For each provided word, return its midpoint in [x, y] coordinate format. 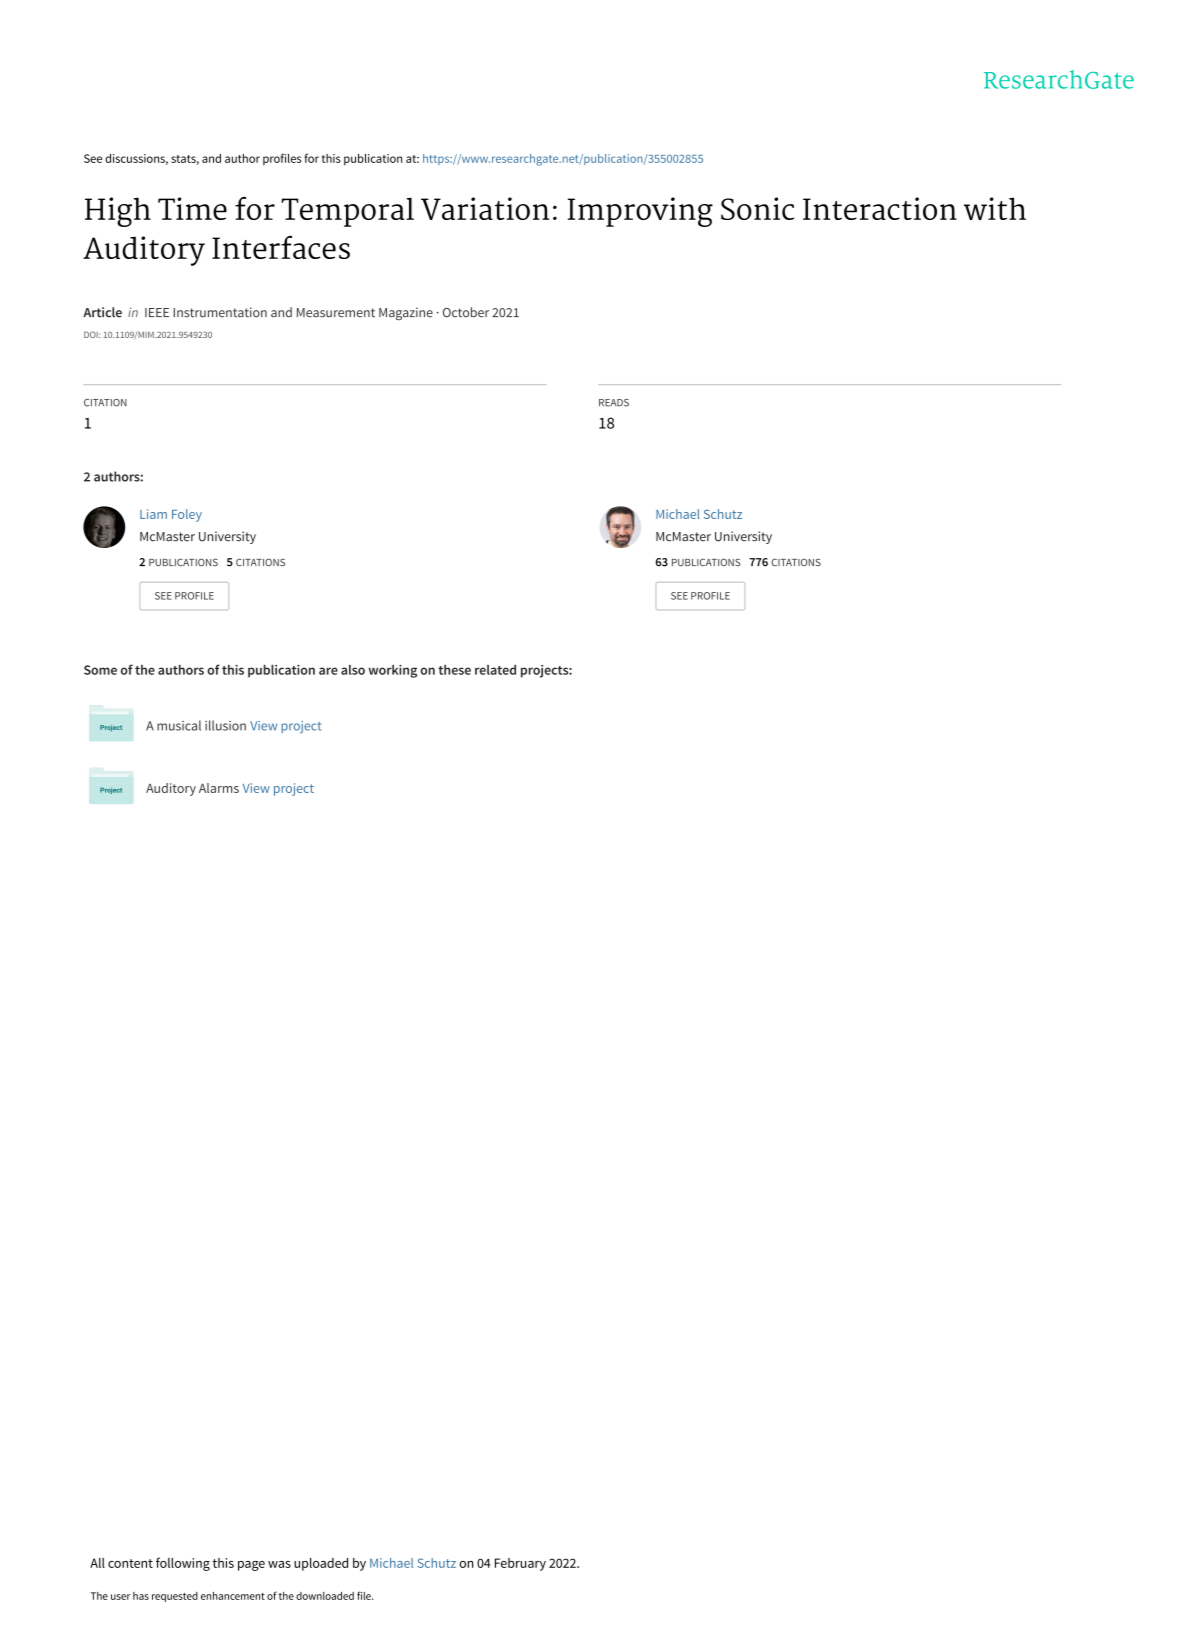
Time [192, 208]
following [183, 1564]
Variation [485, 208]
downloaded [325, 1596]
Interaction [880, 208]
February [520, 1564]
